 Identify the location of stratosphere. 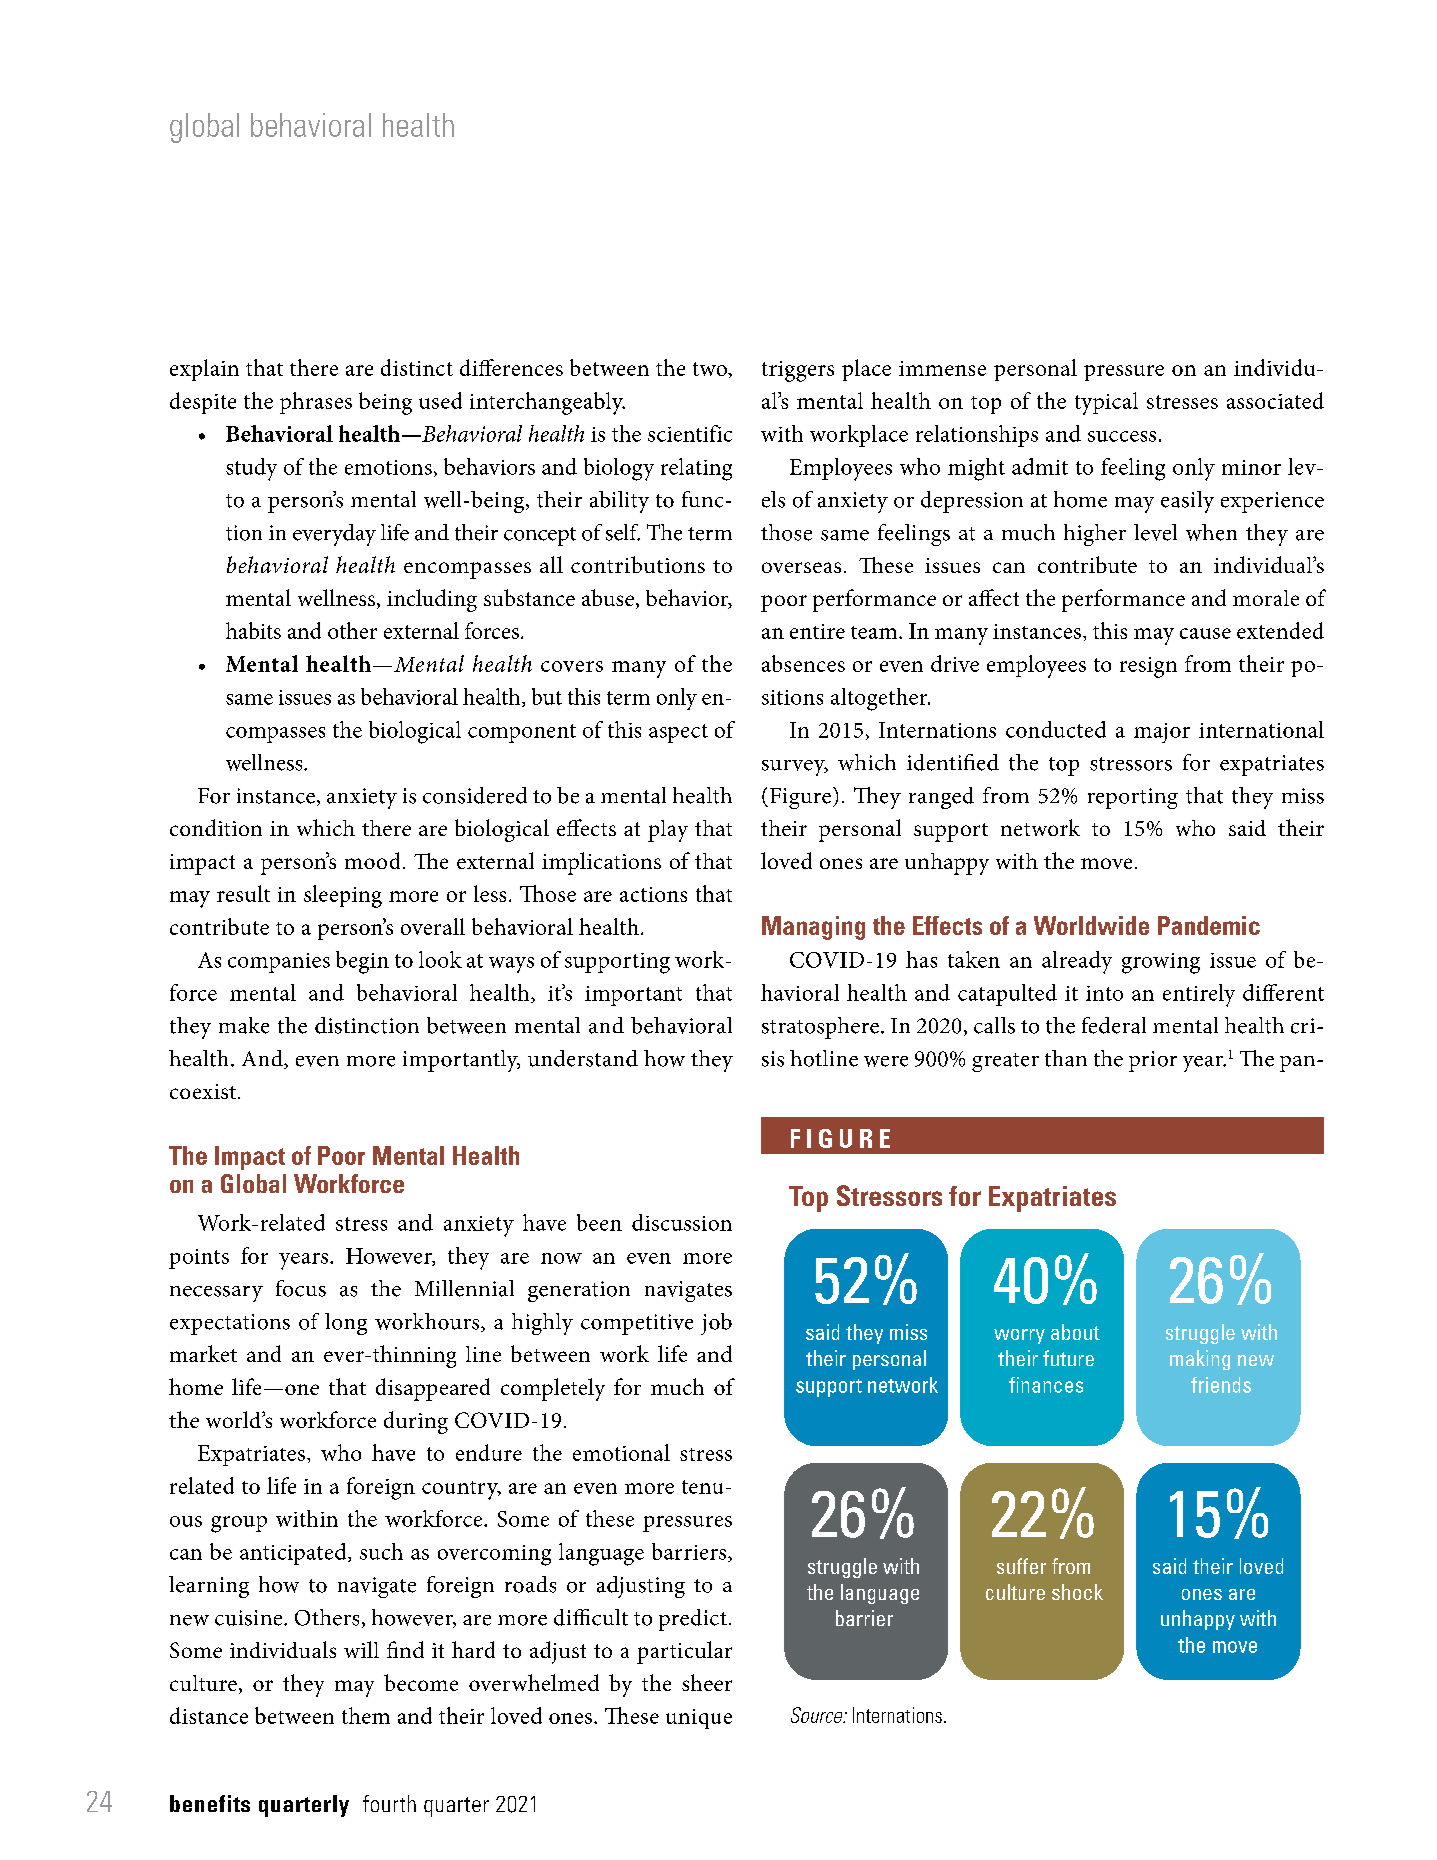
(820, 1028).
